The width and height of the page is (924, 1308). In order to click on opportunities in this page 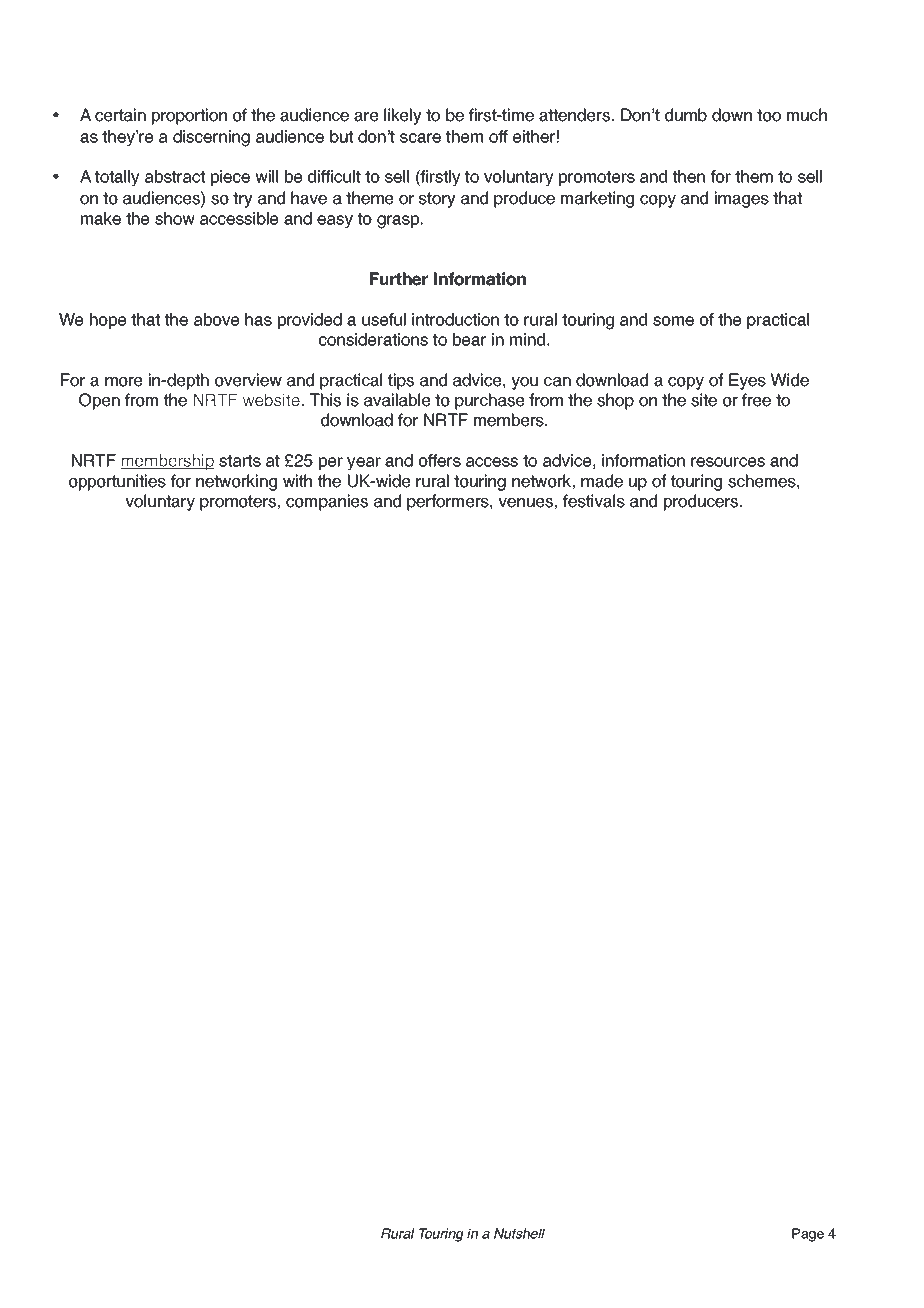, I will do `click(117, 482)`.
